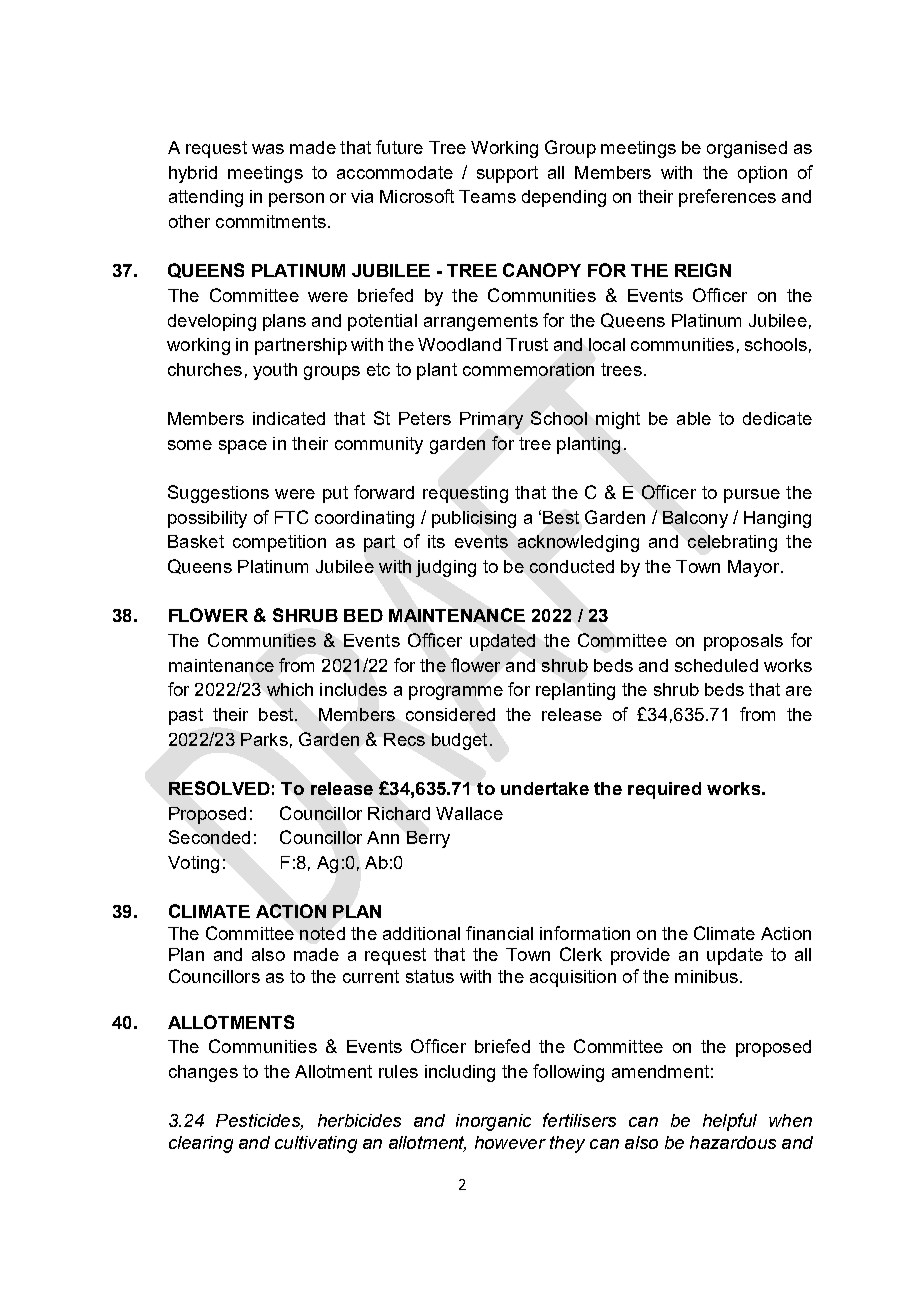 Image resolution: width=924 pixels, height=1308 pixels. Describe the element at coordinates (218, 494) in the screenshot. I see `Suggestions` at that location.
